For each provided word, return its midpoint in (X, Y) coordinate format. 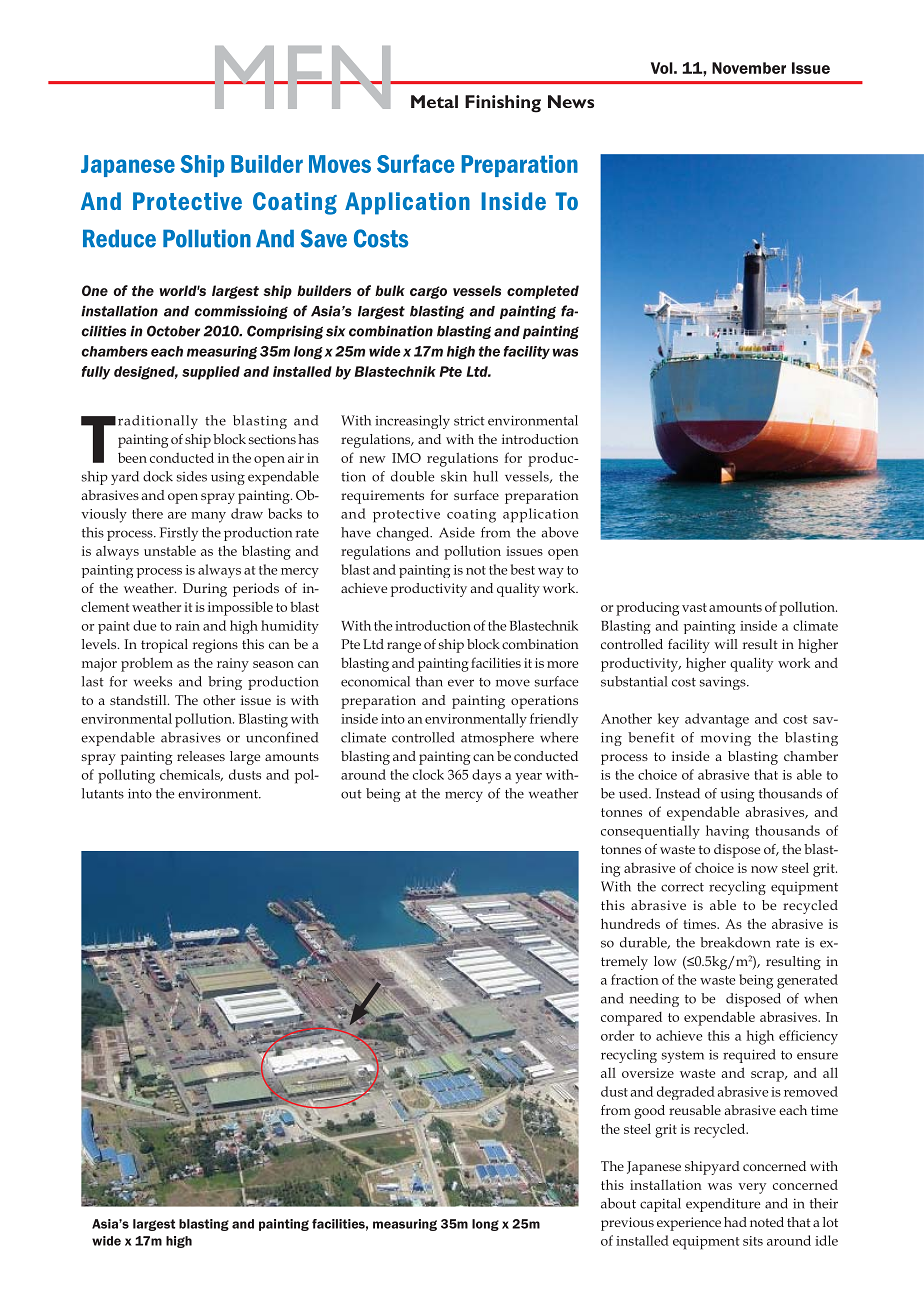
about (618, 1203)
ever (461, 683)
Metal (434, 101)
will (726, 644)
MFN (302, 77)
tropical (164, 646)
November (749, 68)
